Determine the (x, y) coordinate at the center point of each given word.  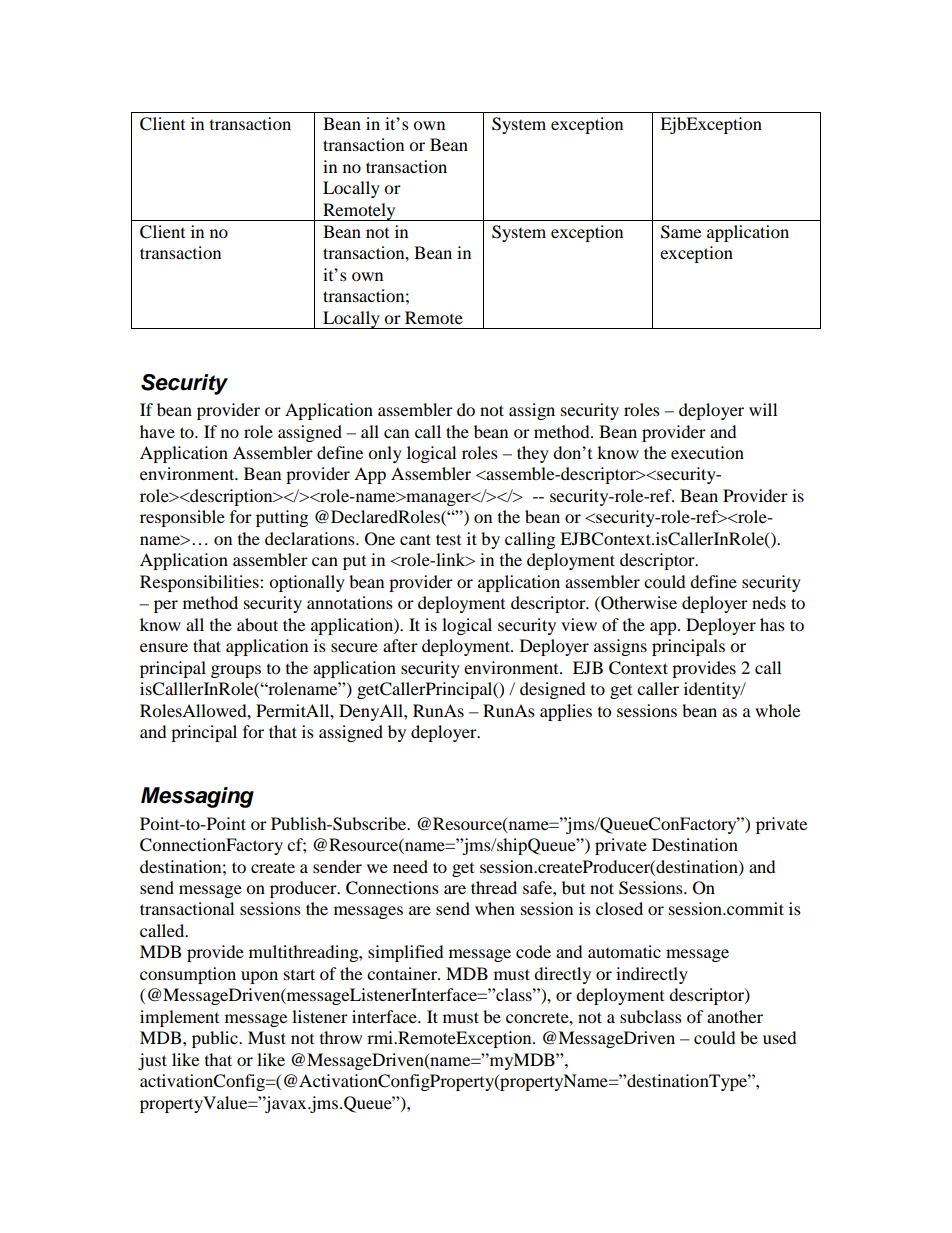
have (157, 431)
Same (681, 232)
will (763, 409)
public (216, 1039)
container (403, 973)
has (772, 624)
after (400, 645)
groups (236, 671)
